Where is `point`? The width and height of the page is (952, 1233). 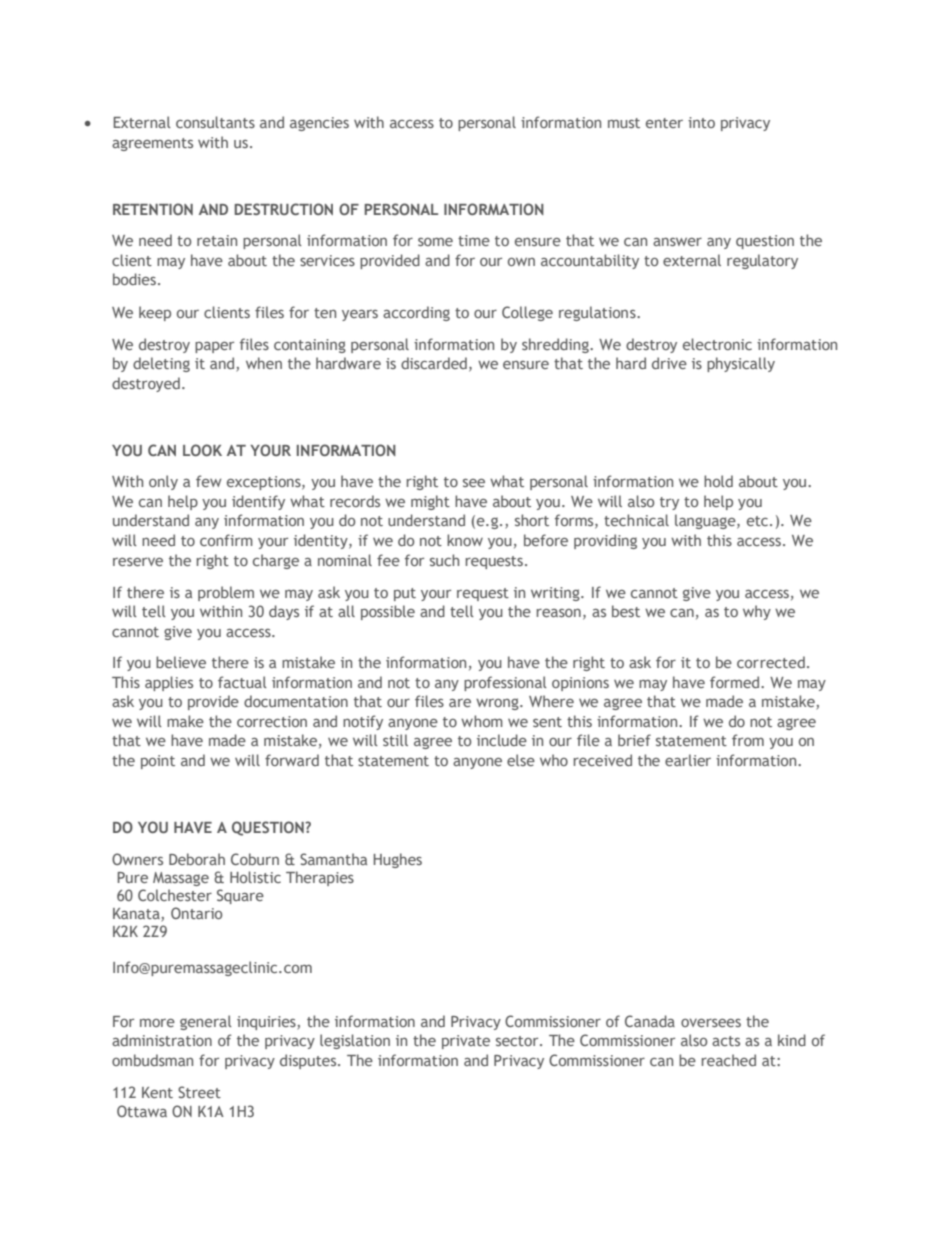
point is located at coordinates (158, 762).
